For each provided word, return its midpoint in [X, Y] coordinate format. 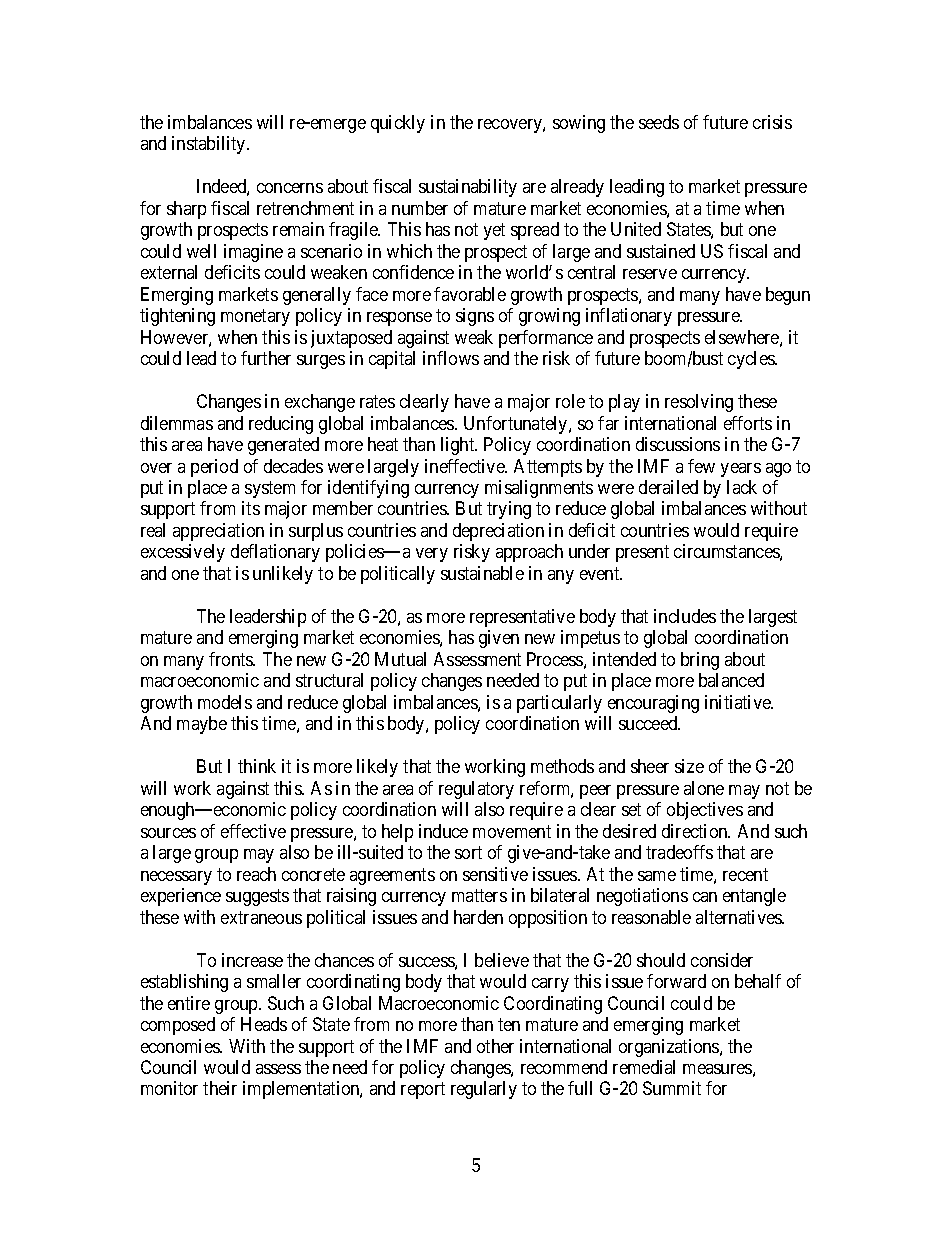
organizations [670, 1048]
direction [696, 831]
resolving [699, 403]
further [266, 358]
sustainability [468, 188]
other [495, 1046]
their [220, 1088]
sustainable [482, 573]
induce [443, 831]
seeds [659, 122]
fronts [232, 659]
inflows [451, 358]
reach [256, 874]
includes [685, 616]
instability [210, 145]
